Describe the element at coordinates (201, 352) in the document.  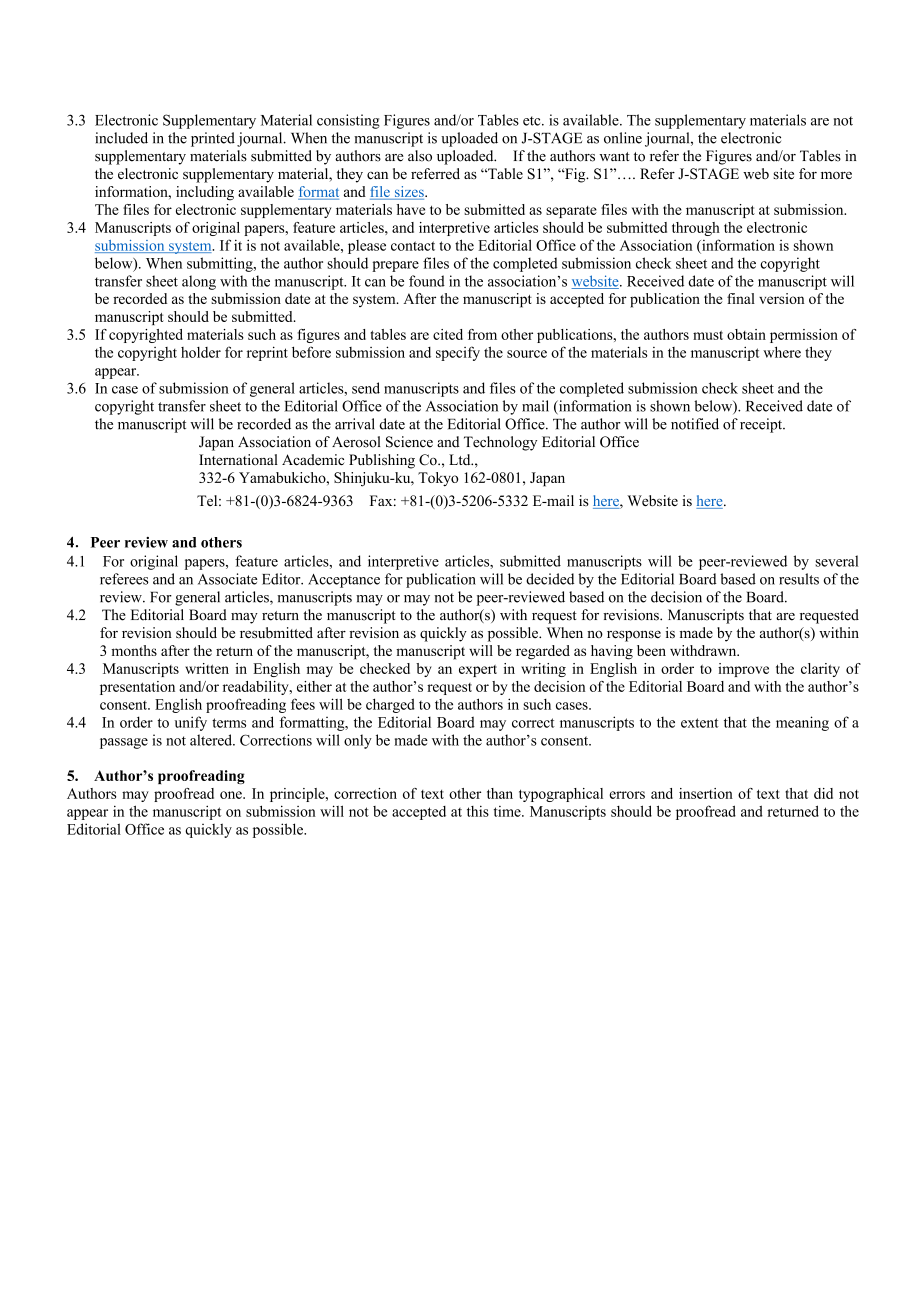
I see `holder` at that location.
